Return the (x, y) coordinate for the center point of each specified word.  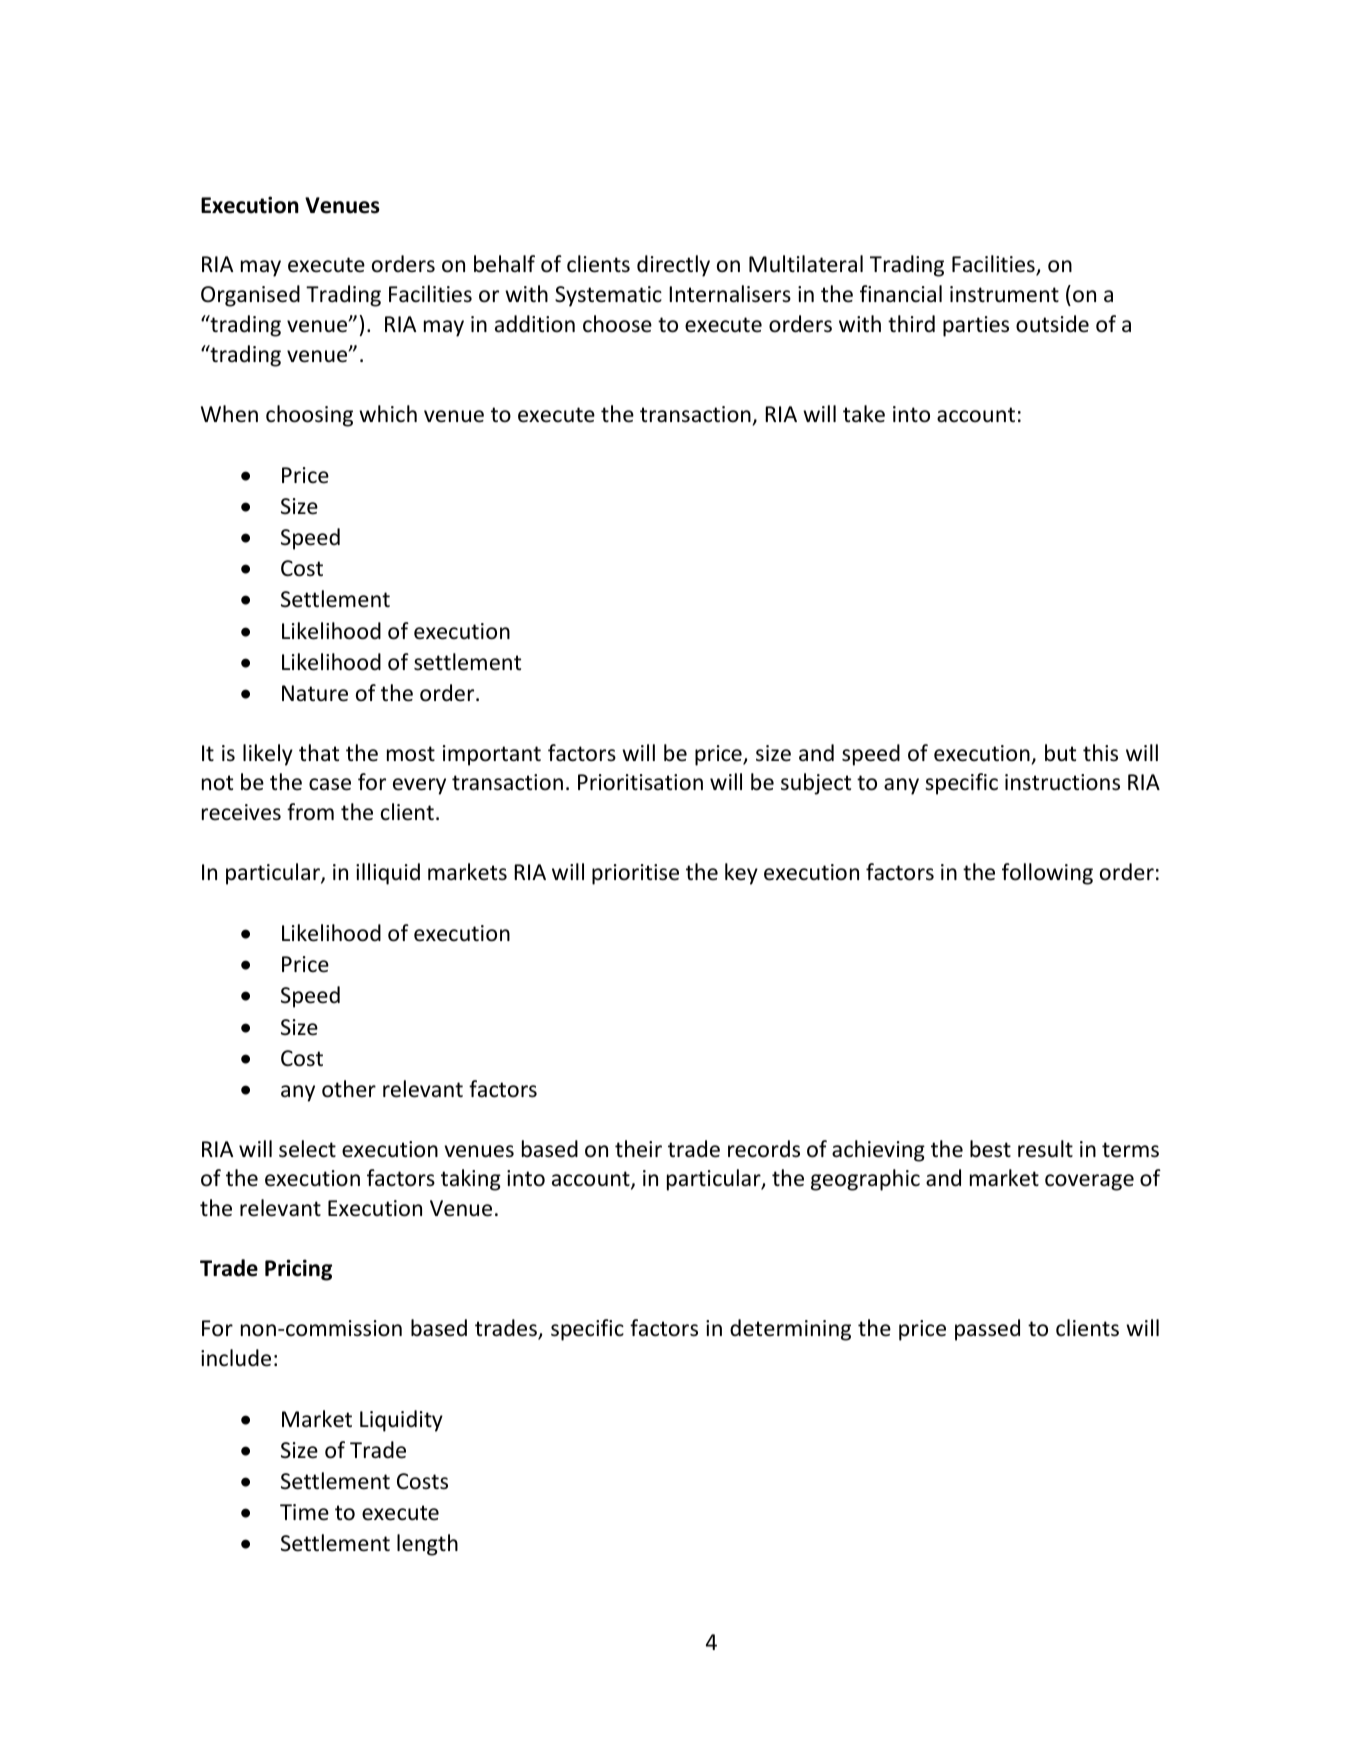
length (427, 1545)
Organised (250, 296)
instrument (1004, 294)
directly (673, 266)
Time (304, 1512)
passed (987, 1330)
